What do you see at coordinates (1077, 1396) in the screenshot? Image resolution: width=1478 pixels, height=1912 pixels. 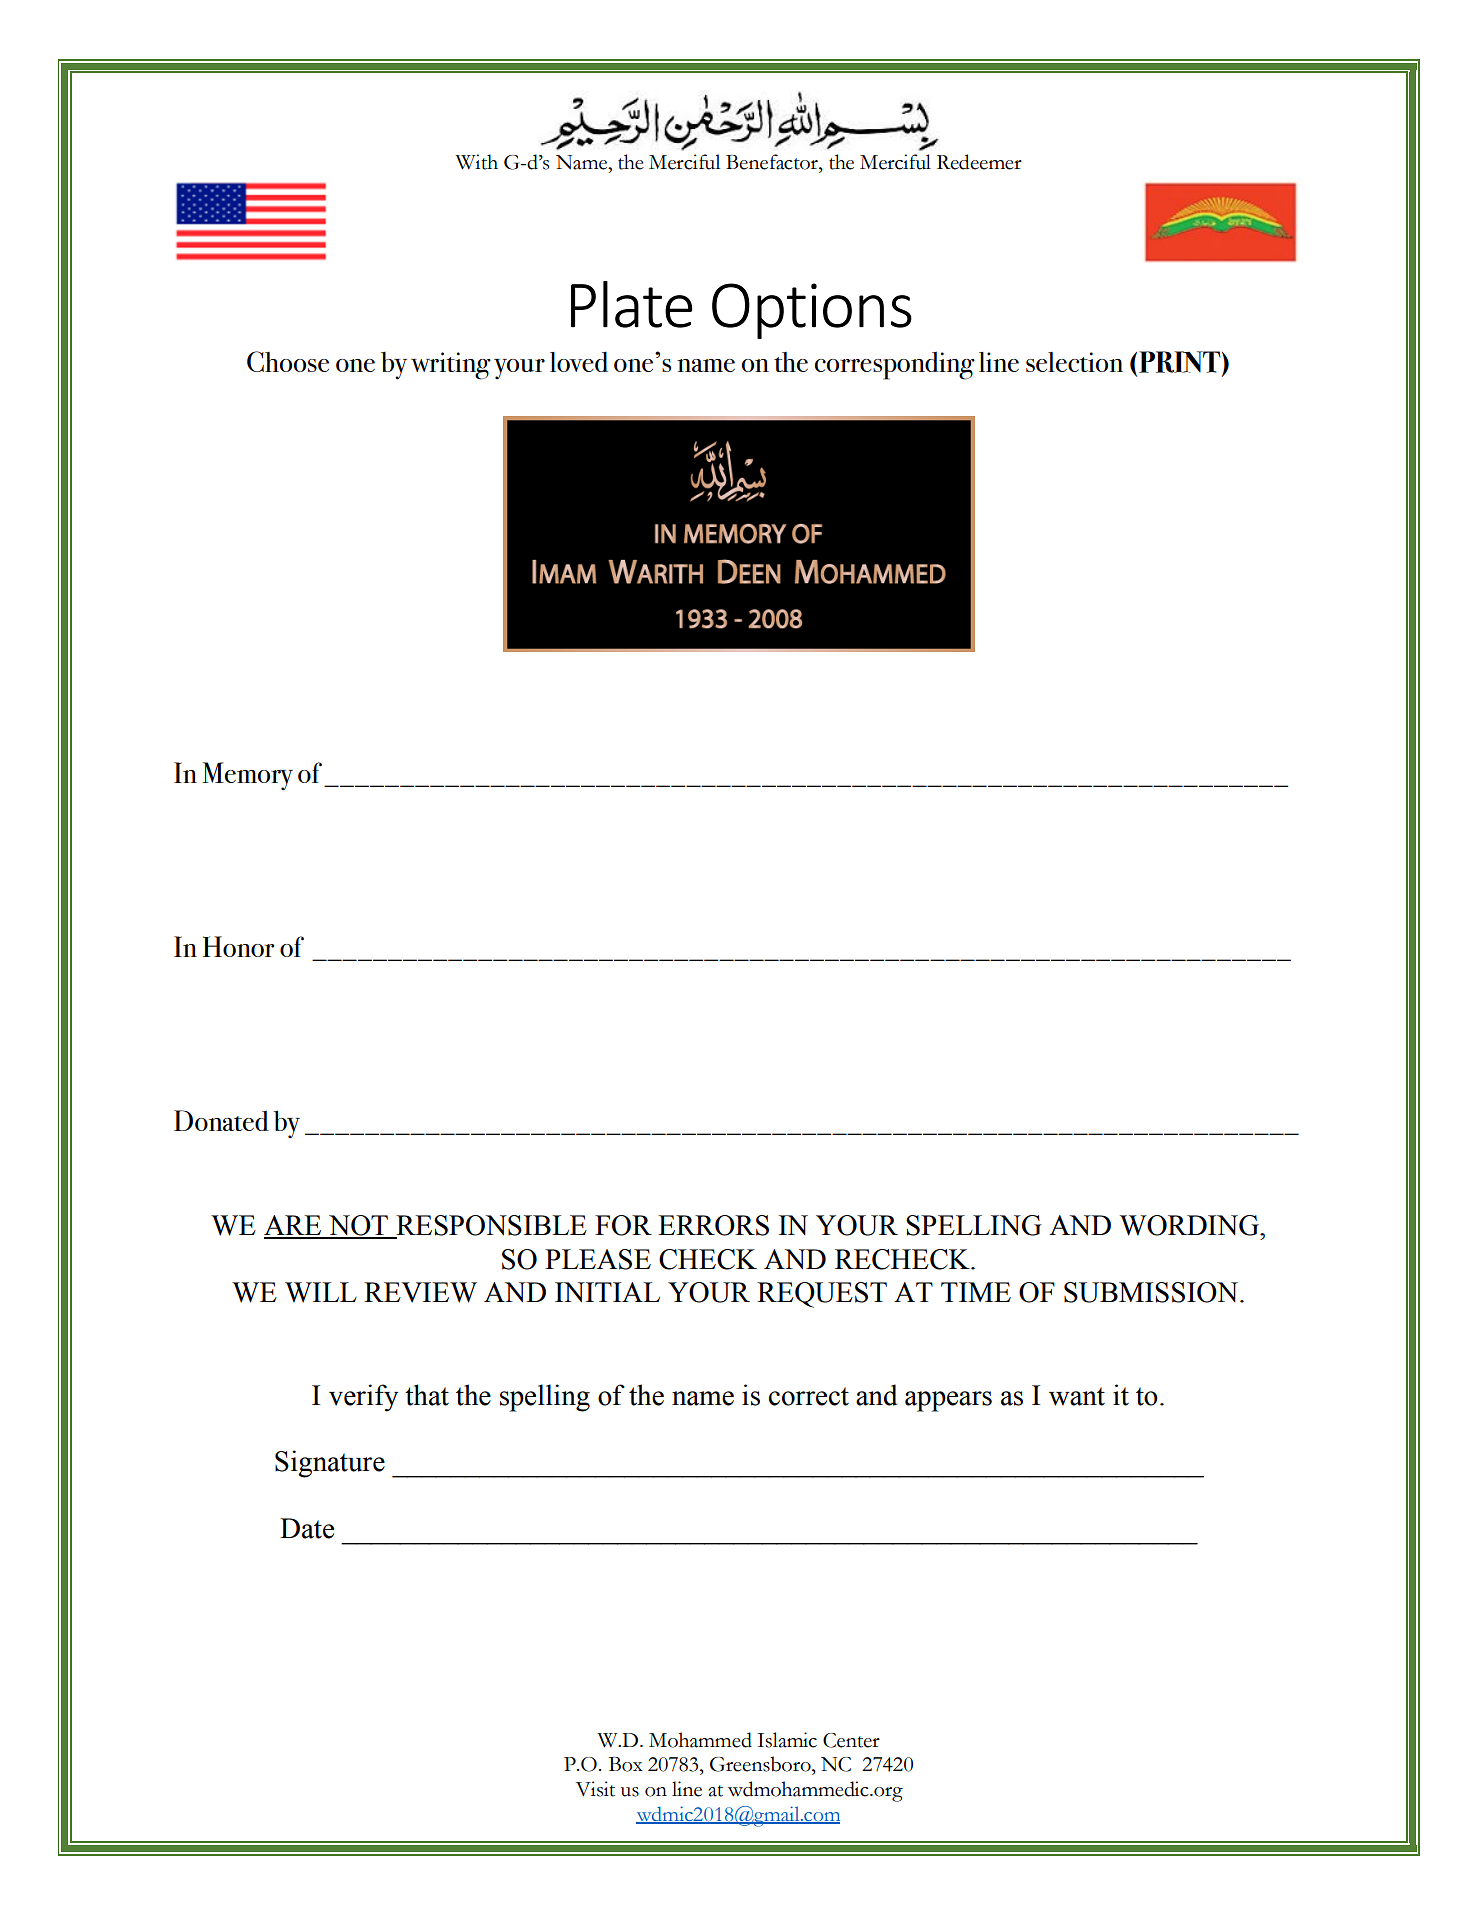 I see `want` at bounding box center [1077, 1396].
